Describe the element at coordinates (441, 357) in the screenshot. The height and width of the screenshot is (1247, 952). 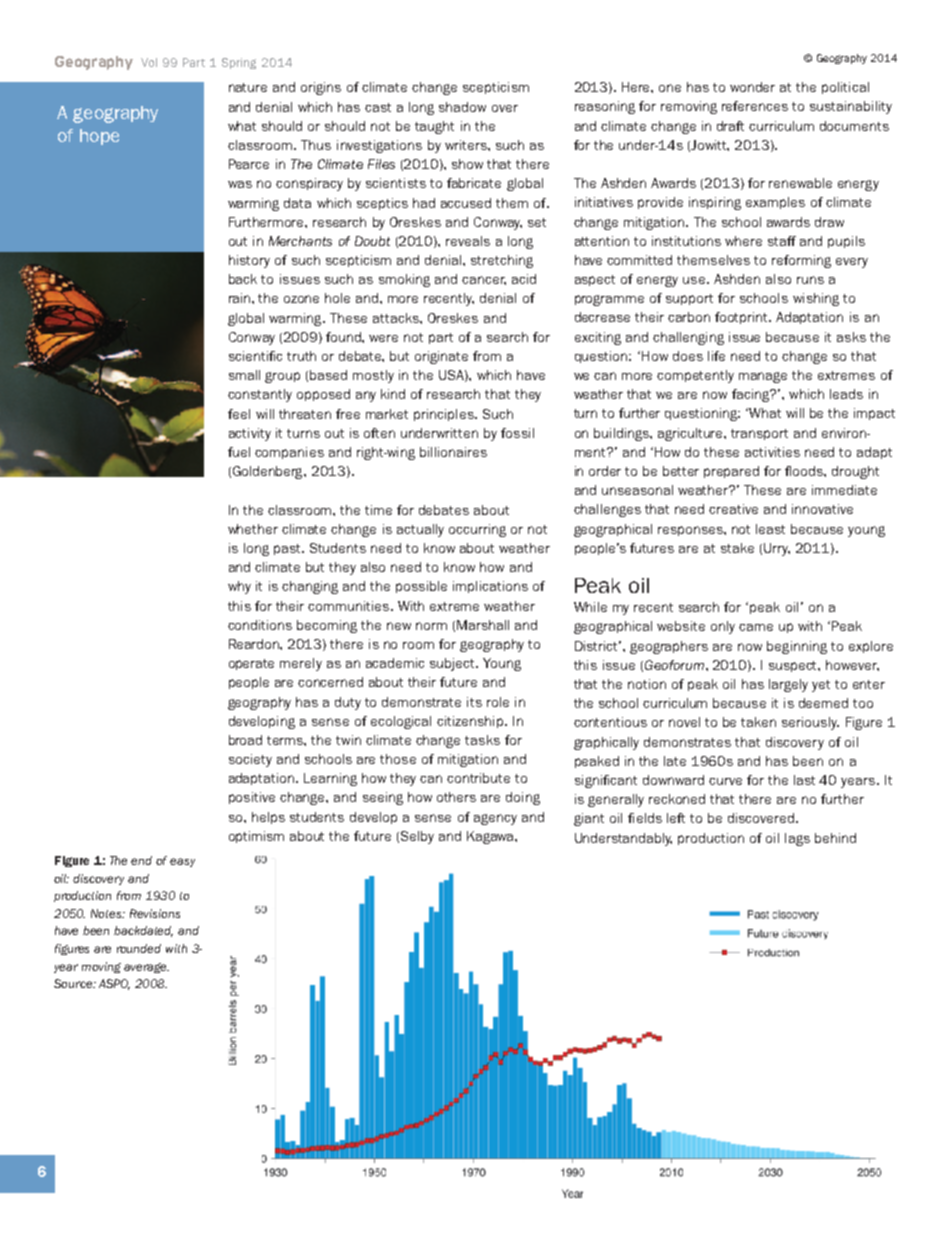
I see `originate` at that location.
